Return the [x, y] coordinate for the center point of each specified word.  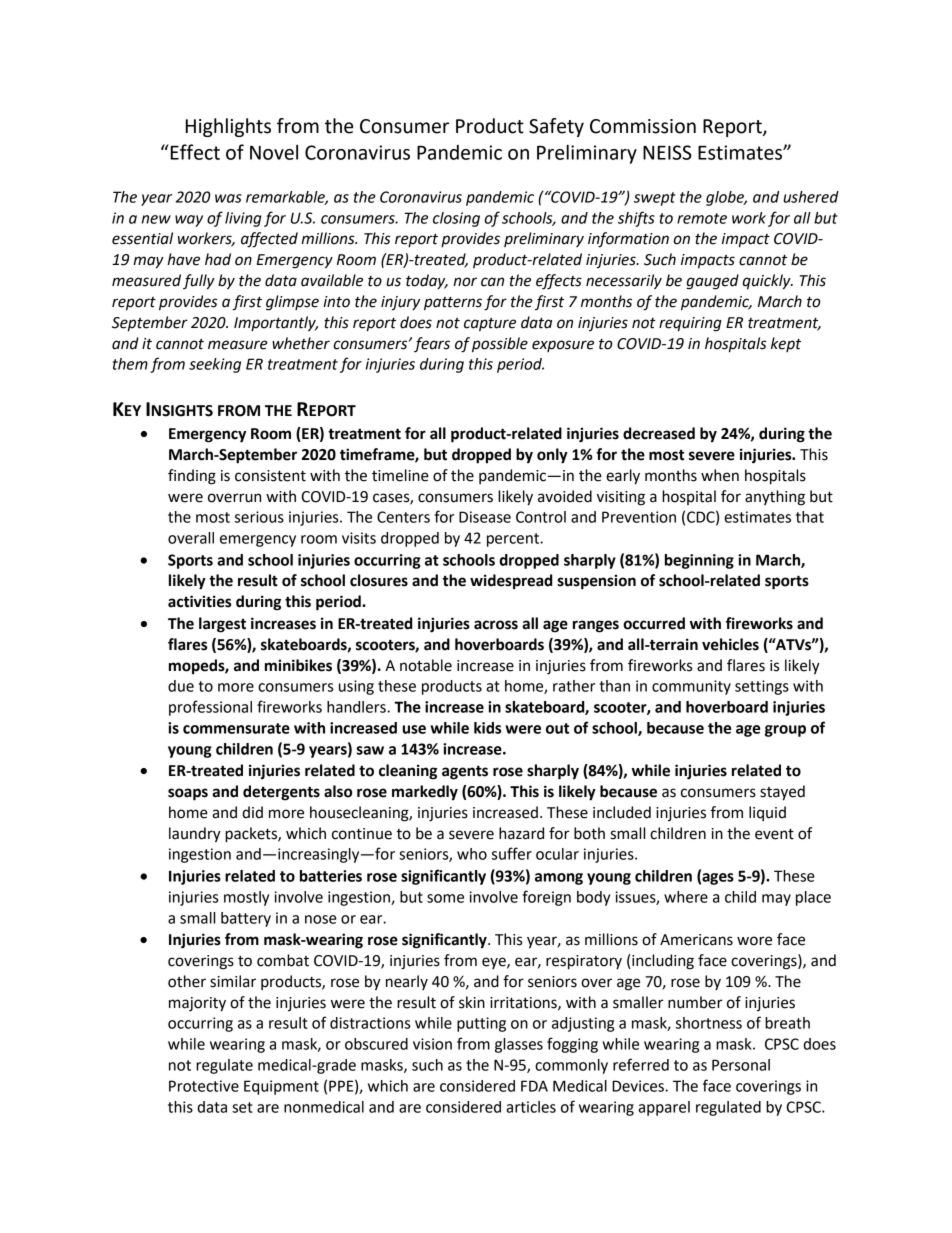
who [472, 854]
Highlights [228, 127]
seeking [215, 365]
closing [456, 219]
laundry [195, 835]
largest [222, 625]
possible [500, 345]
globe [726, 198]
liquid [767, 813]
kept [786, 344]
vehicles [730, 644]
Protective [204, 1086]
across [496, 625]
